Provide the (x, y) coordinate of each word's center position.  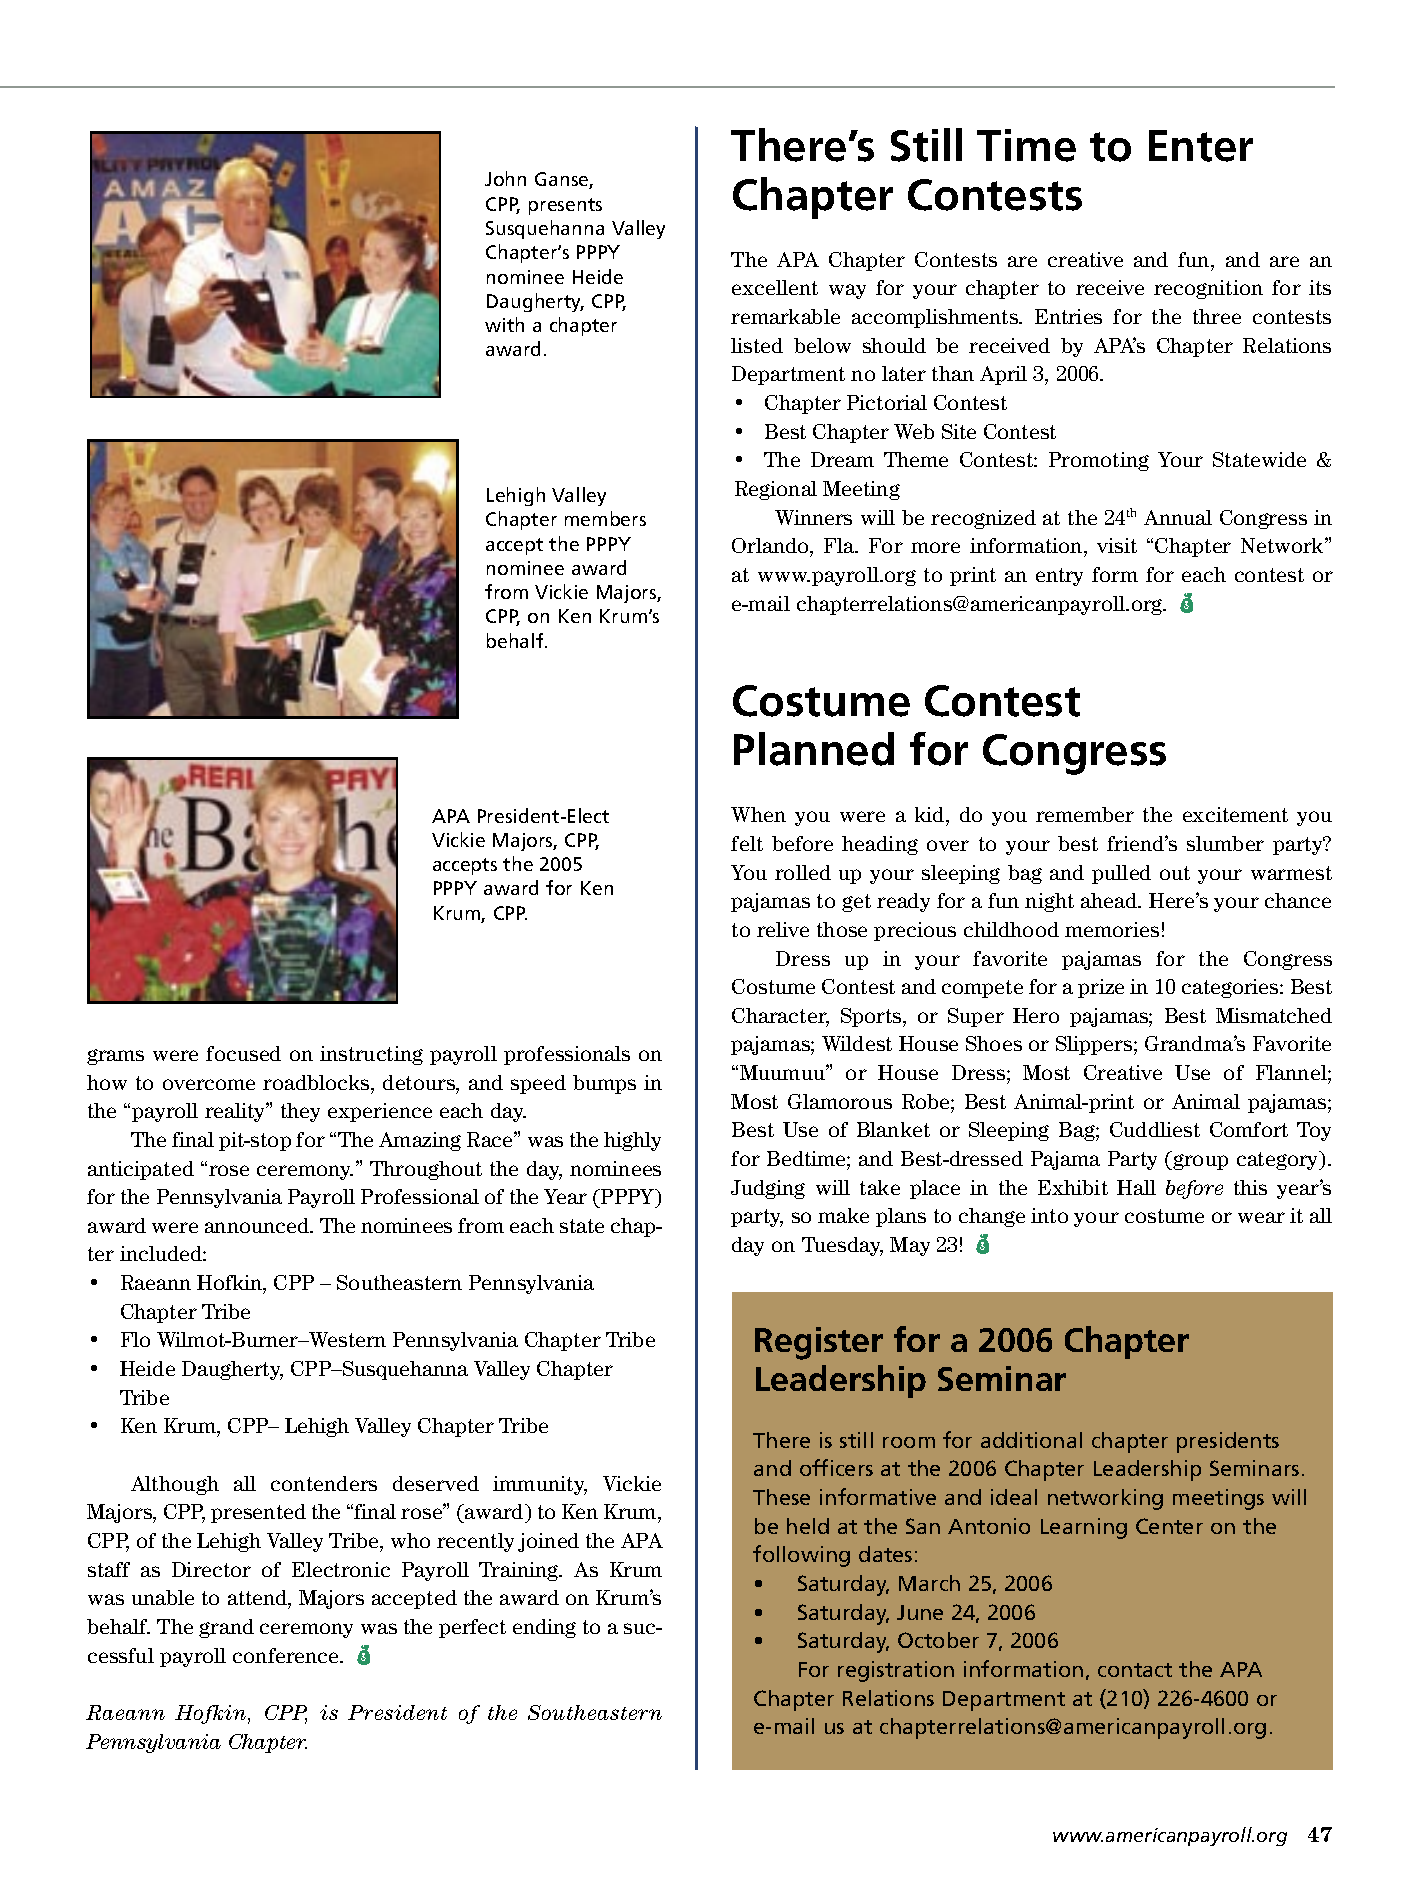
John (505, 178)
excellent (775, 287)
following (801, 1556)
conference (287, 1655)
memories (1112, 929)
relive (783, 929)
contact (1135, 1670)
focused (243, 1053)
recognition (1208, 289)
